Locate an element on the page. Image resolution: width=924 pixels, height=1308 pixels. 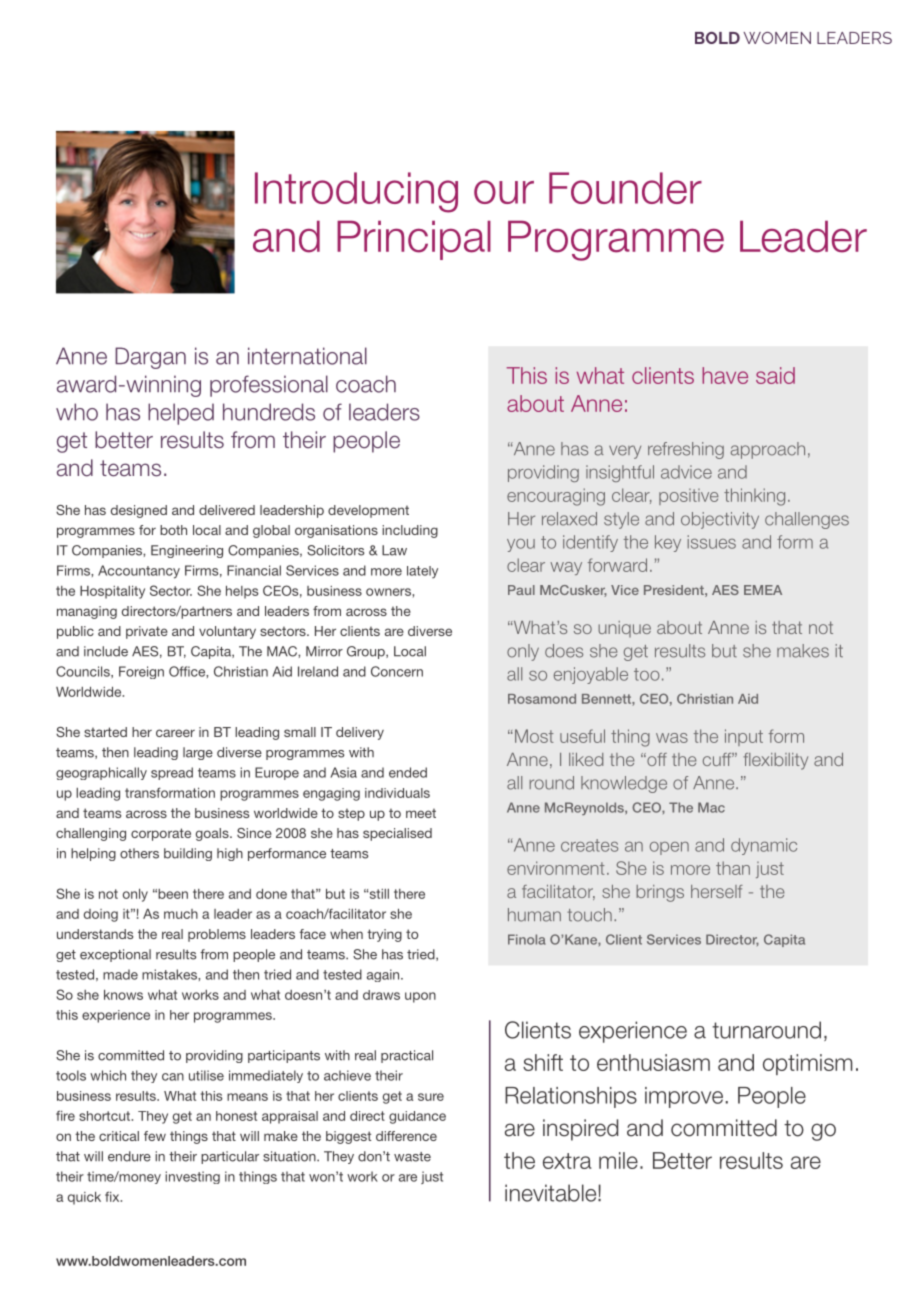
endure is located at coordinates (129, 1156).
